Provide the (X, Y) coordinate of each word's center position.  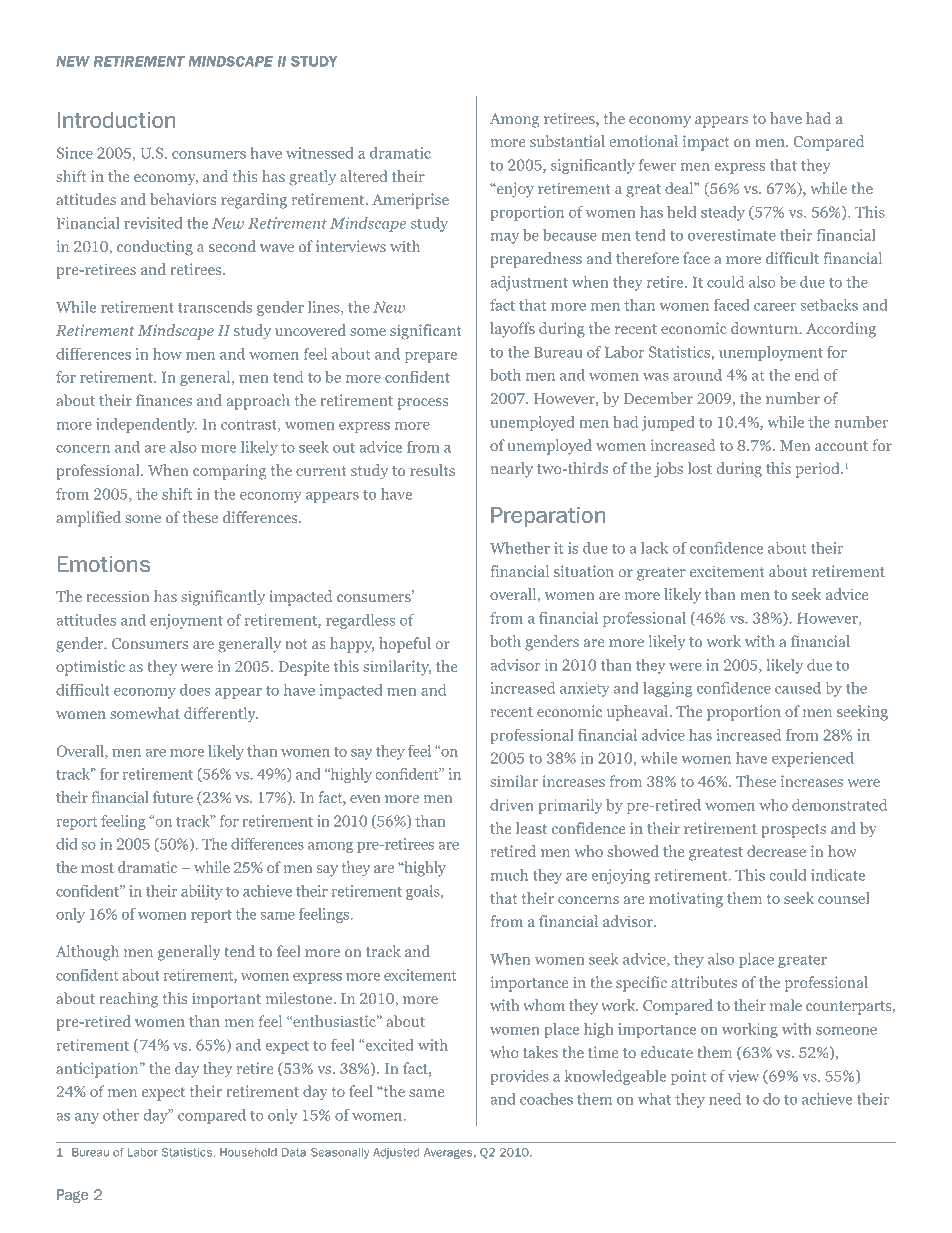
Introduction (116, 120)
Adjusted (396, 1153)
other (121, 1115)
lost (700, 468)
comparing (229, 472)
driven (512, 805)
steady (723, 213)
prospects (793, 831)
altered (364, 176)
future (173, 797)
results (432, 470)
